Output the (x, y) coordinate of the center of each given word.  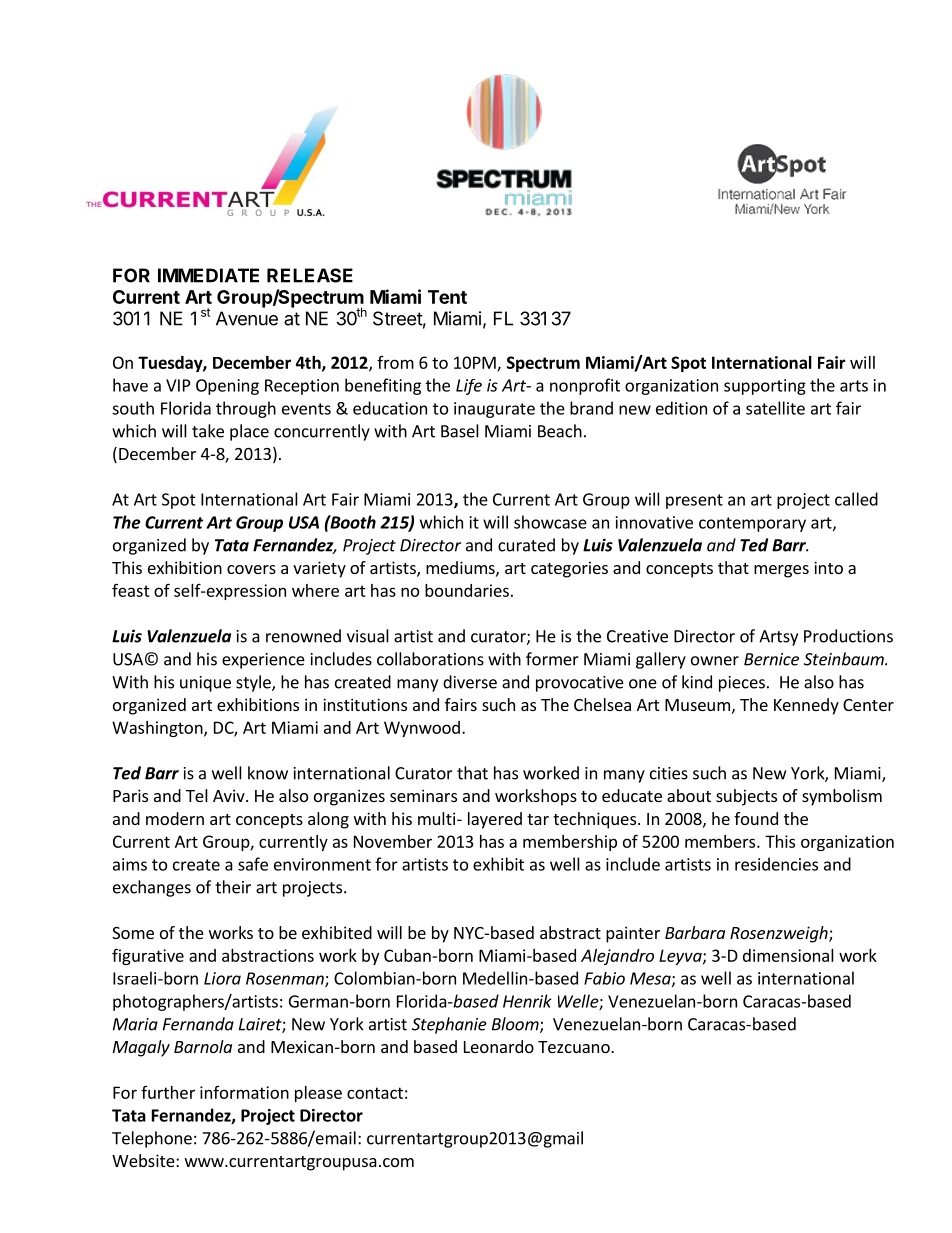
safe (253, 864)
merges (781, 571)
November (393, 841)
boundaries (467, 590)
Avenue (247, 318)
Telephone (152, 1139)
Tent (447, 297)
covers (251, 569)
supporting (765, 387)
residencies (776, 864)
